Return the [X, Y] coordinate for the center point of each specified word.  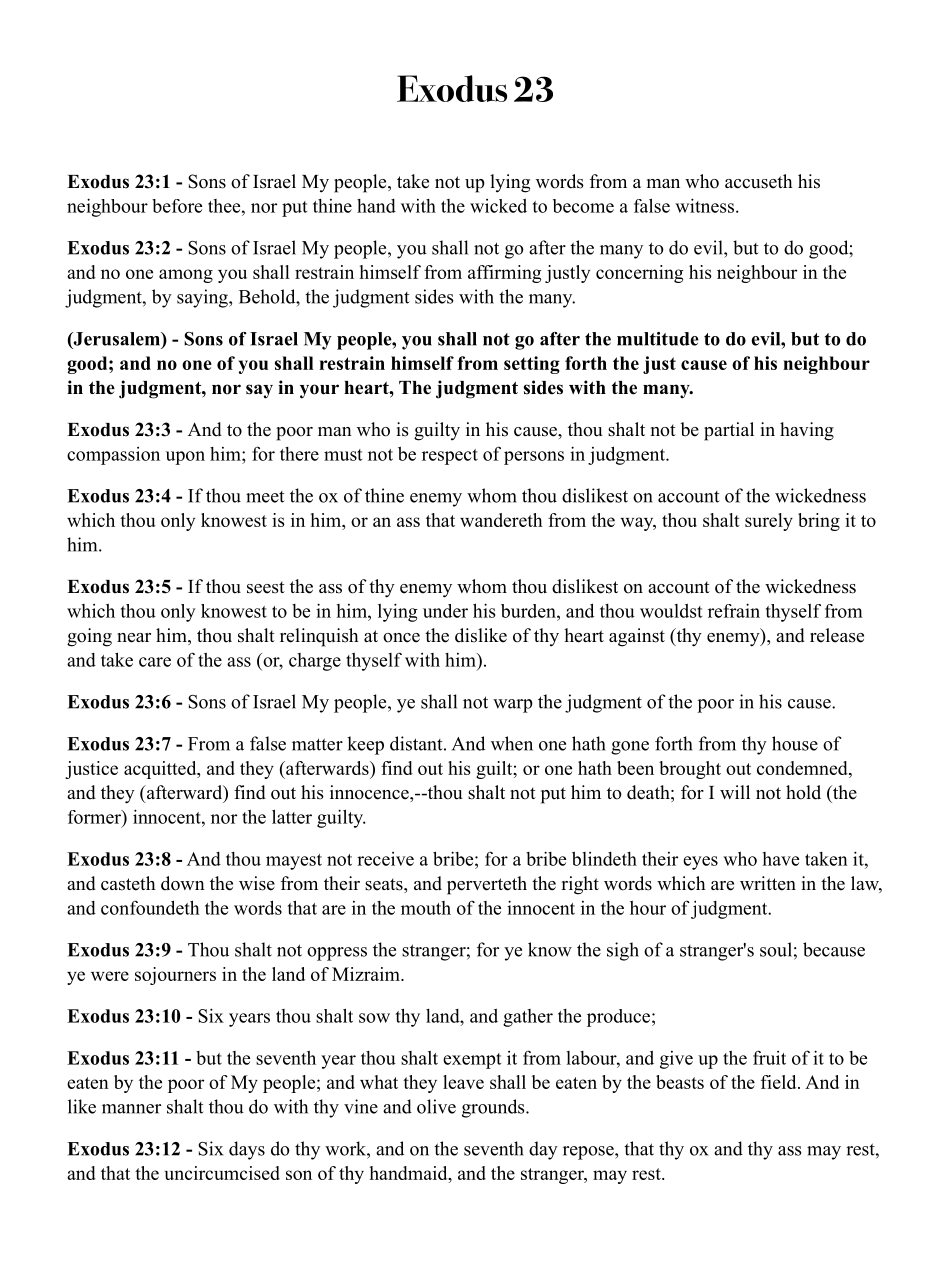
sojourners [175, 976]
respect [450, 457]
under [445, 611]
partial [729, 431]
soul [776, 949]
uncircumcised [222, 1173]
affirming [505, 274]
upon [185, 458]
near [134, 638]
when [512, 743]
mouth [426, 908]
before [177, 206]
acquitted [161, 770]
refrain [734, 610]
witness [706, 205]
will [735, 792]
